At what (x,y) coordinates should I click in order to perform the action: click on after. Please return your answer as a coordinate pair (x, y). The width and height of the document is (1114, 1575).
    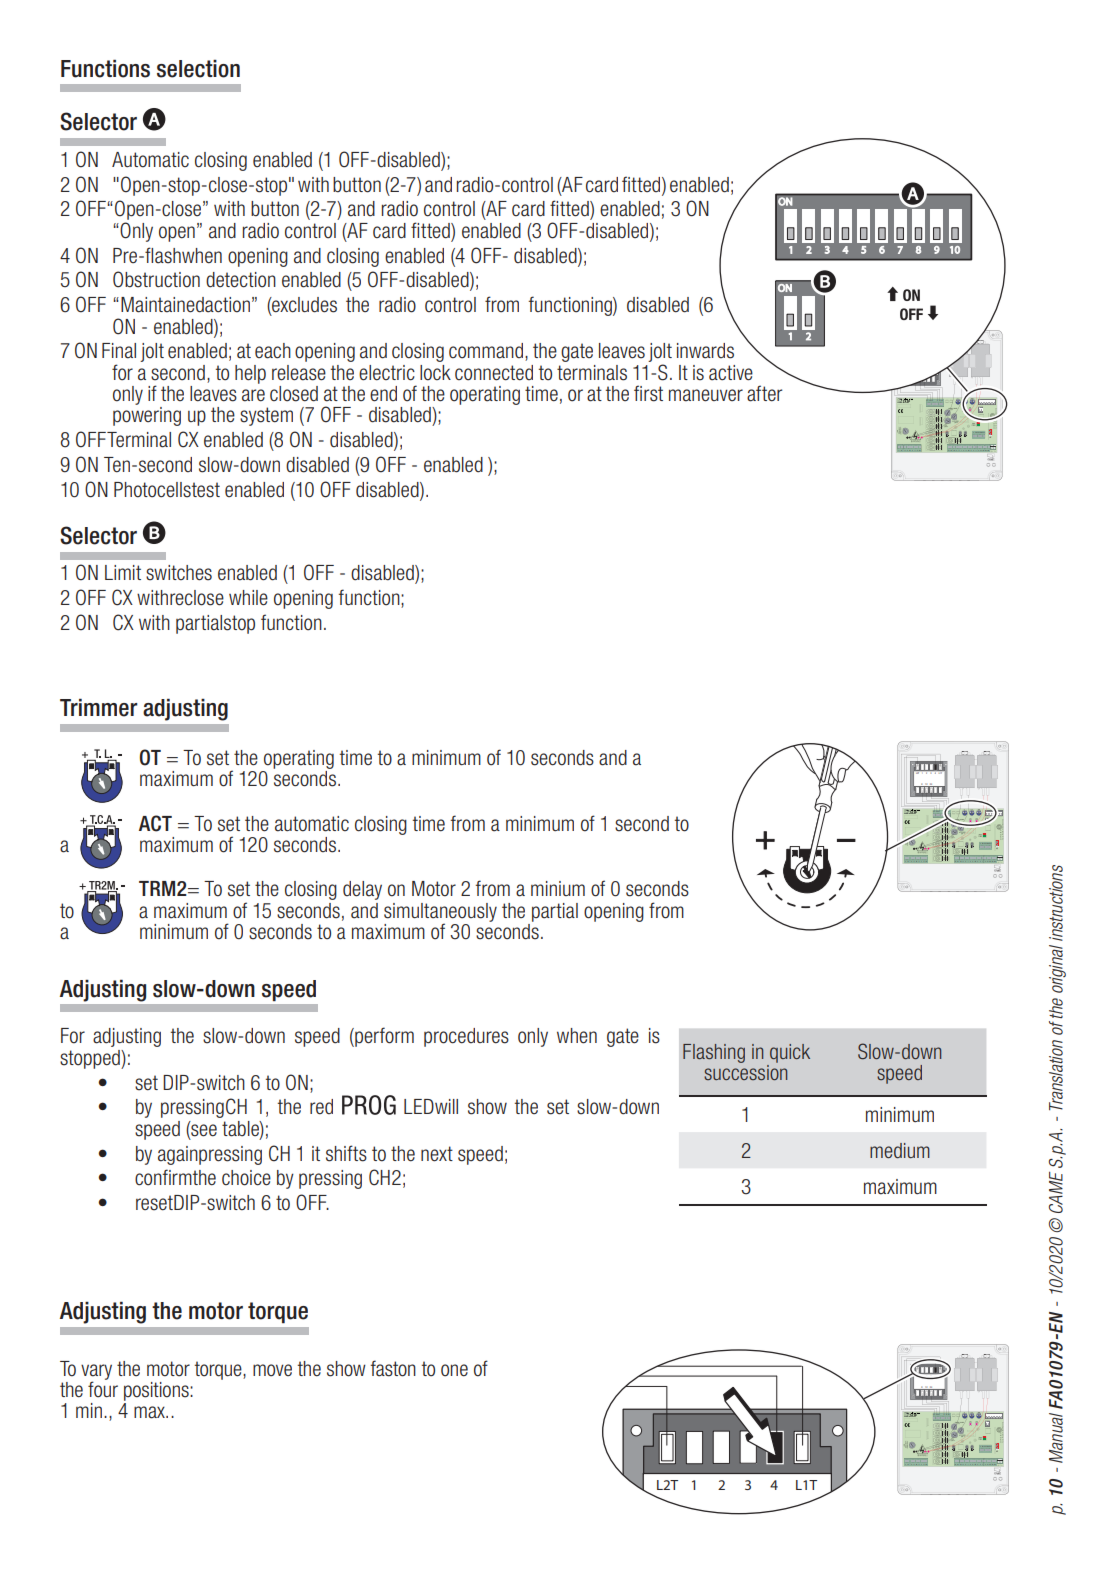
    Looking at the image, I should click on (764, 393).
